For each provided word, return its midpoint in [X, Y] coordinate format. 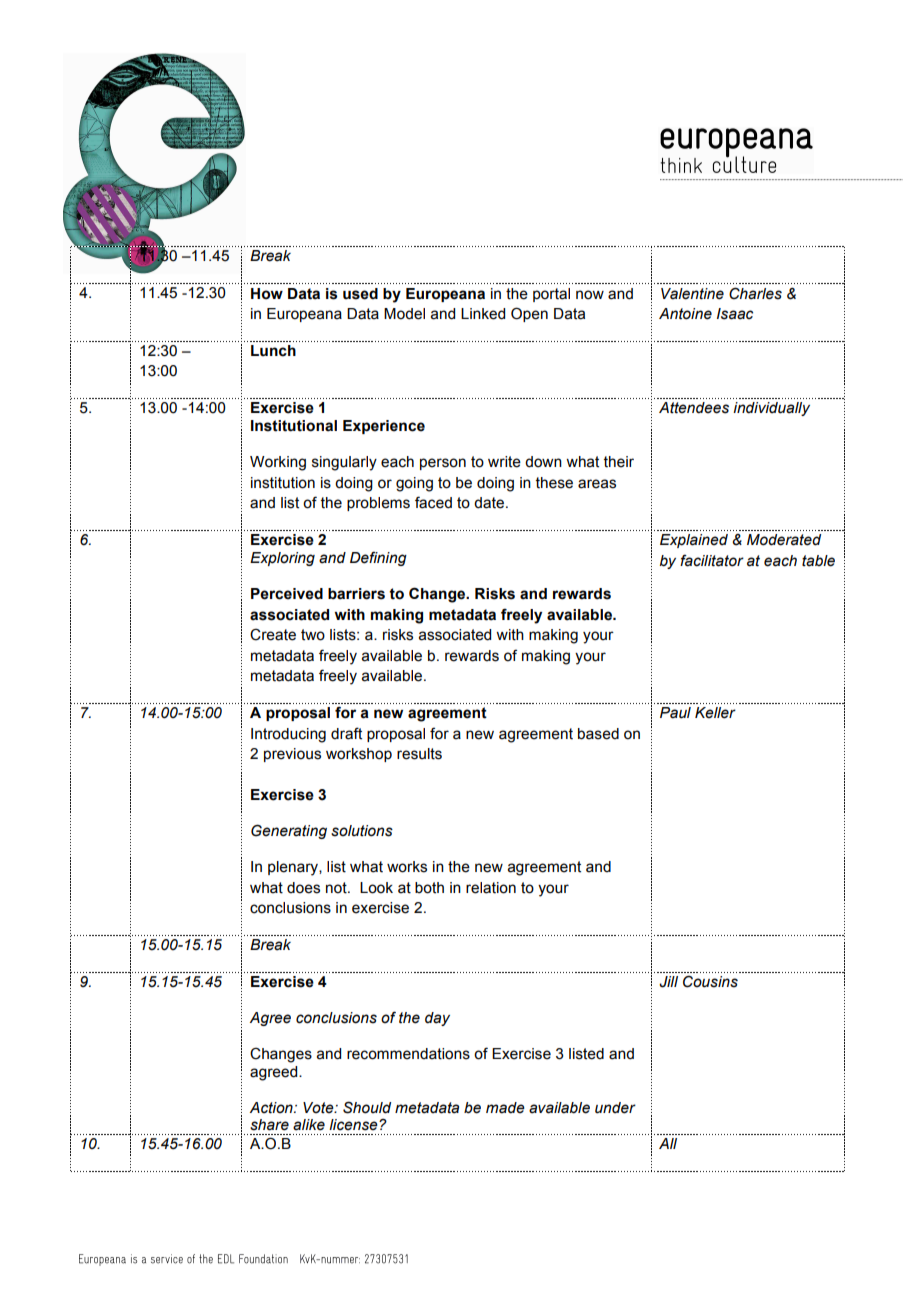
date [490, 503]
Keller [715, 713]
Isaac [735, 314]
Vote [319, 1108]
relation [491, 888]
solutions [362, 831]
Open [529, 314]
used [360, 294]
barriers [356, 594]
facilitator [712, 560]
